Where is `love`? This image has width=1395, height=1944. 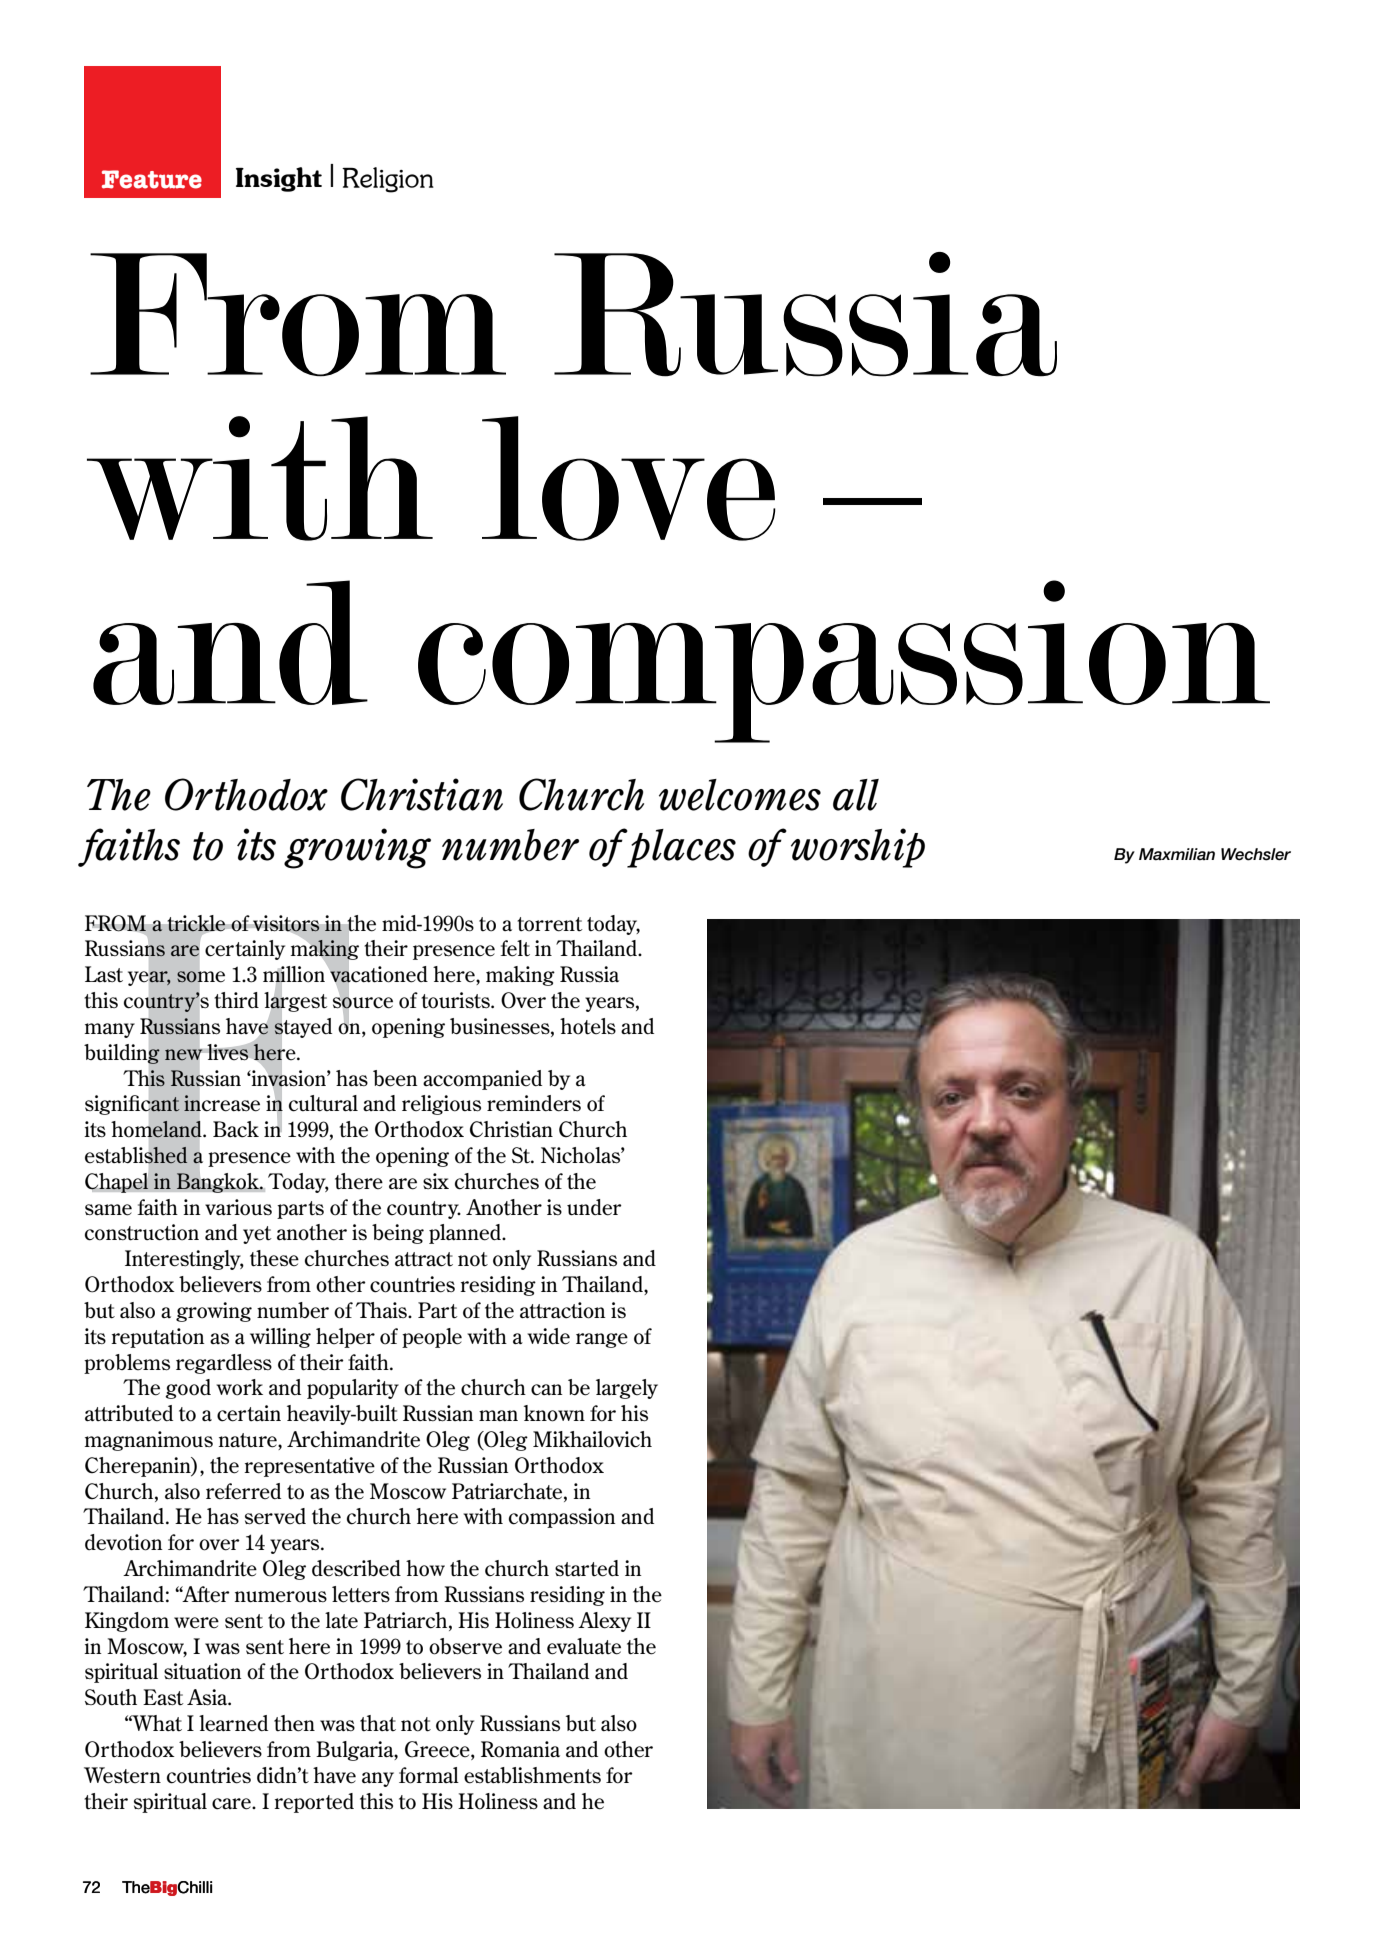
love is located at coordinates (629, 478).
